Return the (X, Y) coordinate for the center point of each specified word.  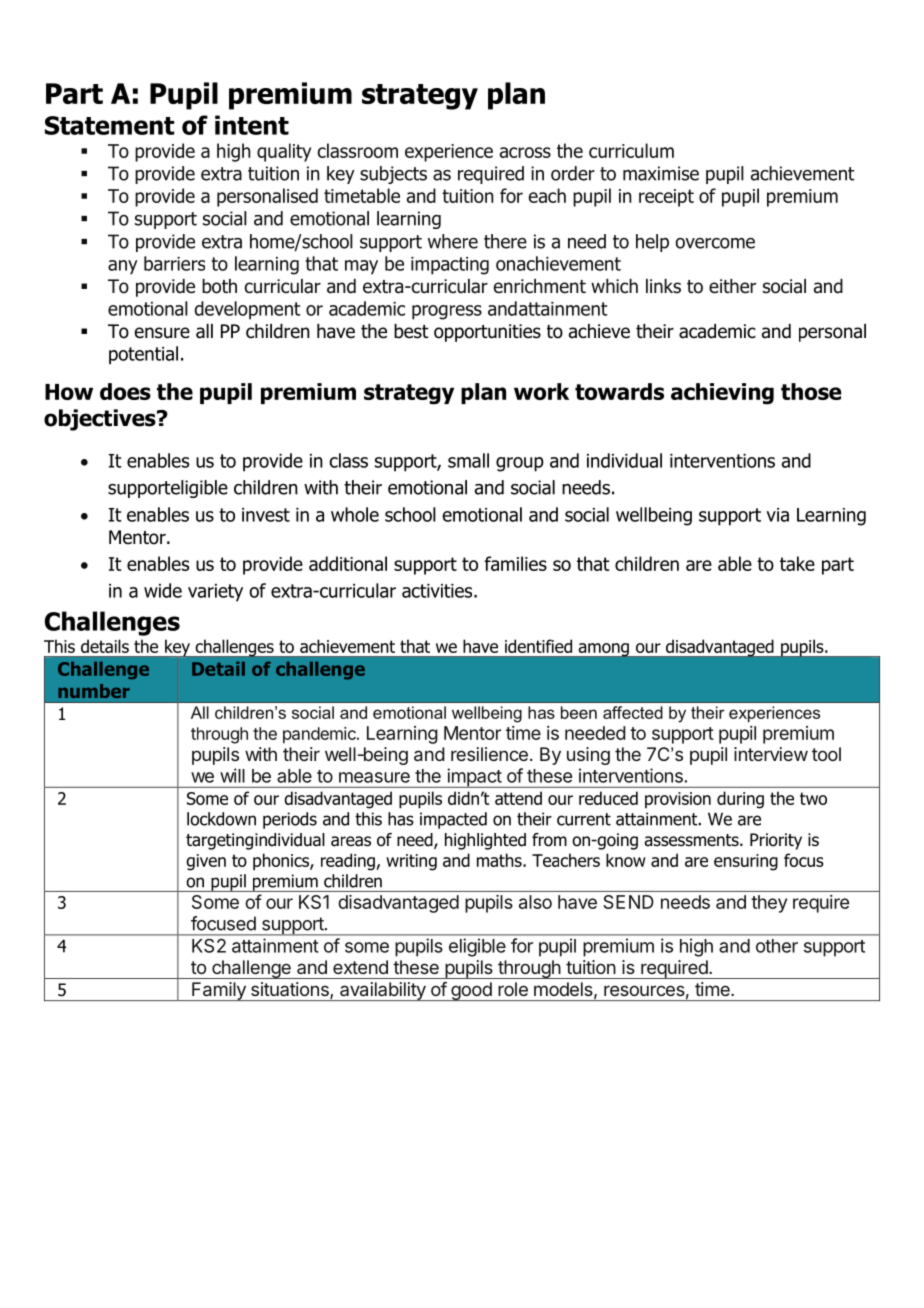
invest (266, 515)
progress (447, 312)
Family (219, 991)
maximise (661, 173)
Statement (109, 125)
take (797, 563)
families (515, 563)
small (468, 460)
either (732, 286)
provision (678, 800)
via (777, 515)
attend (518, 798)
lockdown (221, 819)
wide (163, 590)
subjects (393, 175)
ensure (162, 333)
